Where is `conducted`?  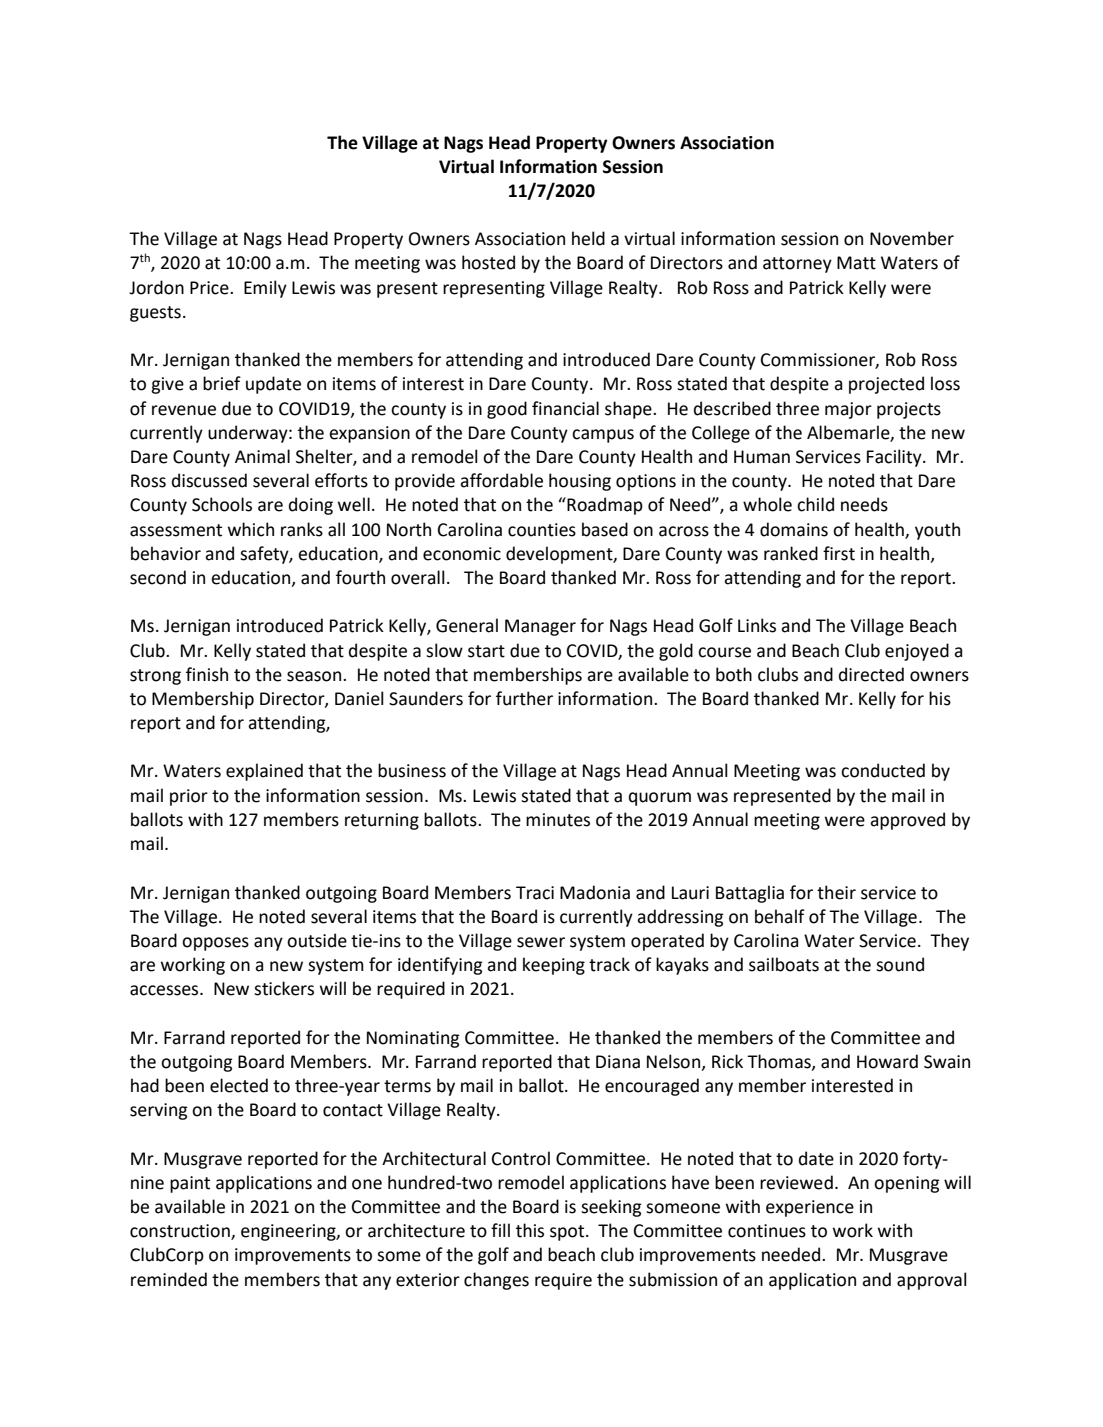
conducted is located at coordinates (883, 770).
